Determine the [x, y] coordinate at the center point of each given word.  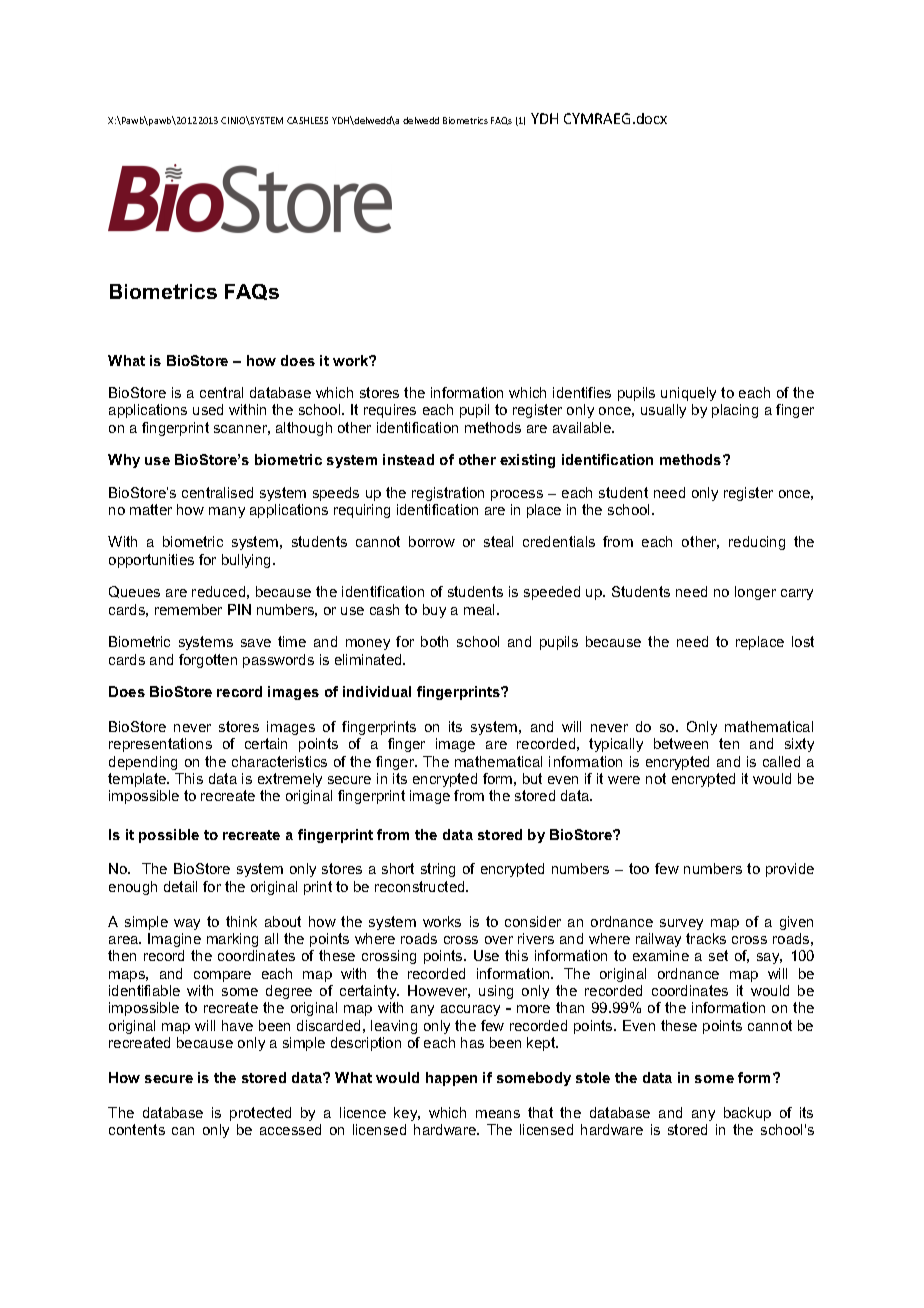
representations [160, 745]
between [681, 743]
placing [735, 411]
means [498, 1114]
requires [390, 411]
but [532, 778]
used [208, 409]
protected [260, 1114]
